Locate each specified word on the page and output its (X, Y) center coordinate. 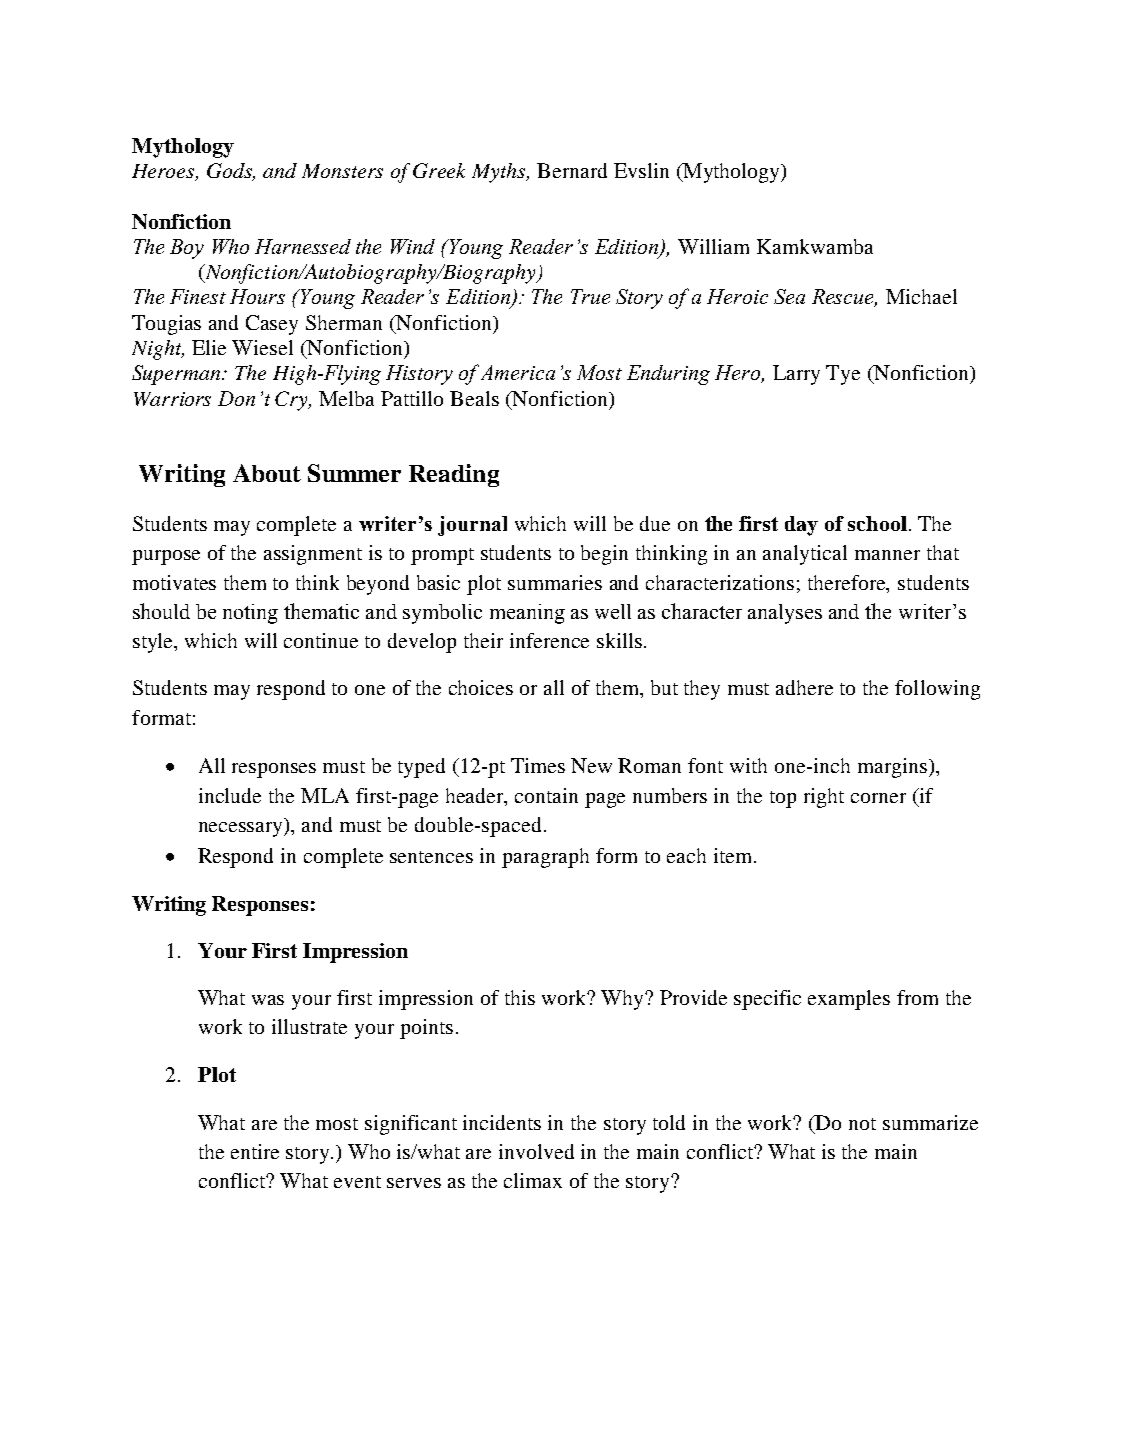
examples (849, 1000)
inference (549, 640)
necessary (242, 829)
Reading (454, 475)
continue (321, 640)
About (267, 473)
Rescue (844, 298)
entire (255, 1151)
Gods (231, 171)
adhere (804, 687)
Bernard (572, 170)
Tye (843, 375)
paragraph (545, 858)
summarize (930, 1122)
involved (536, 1151)
